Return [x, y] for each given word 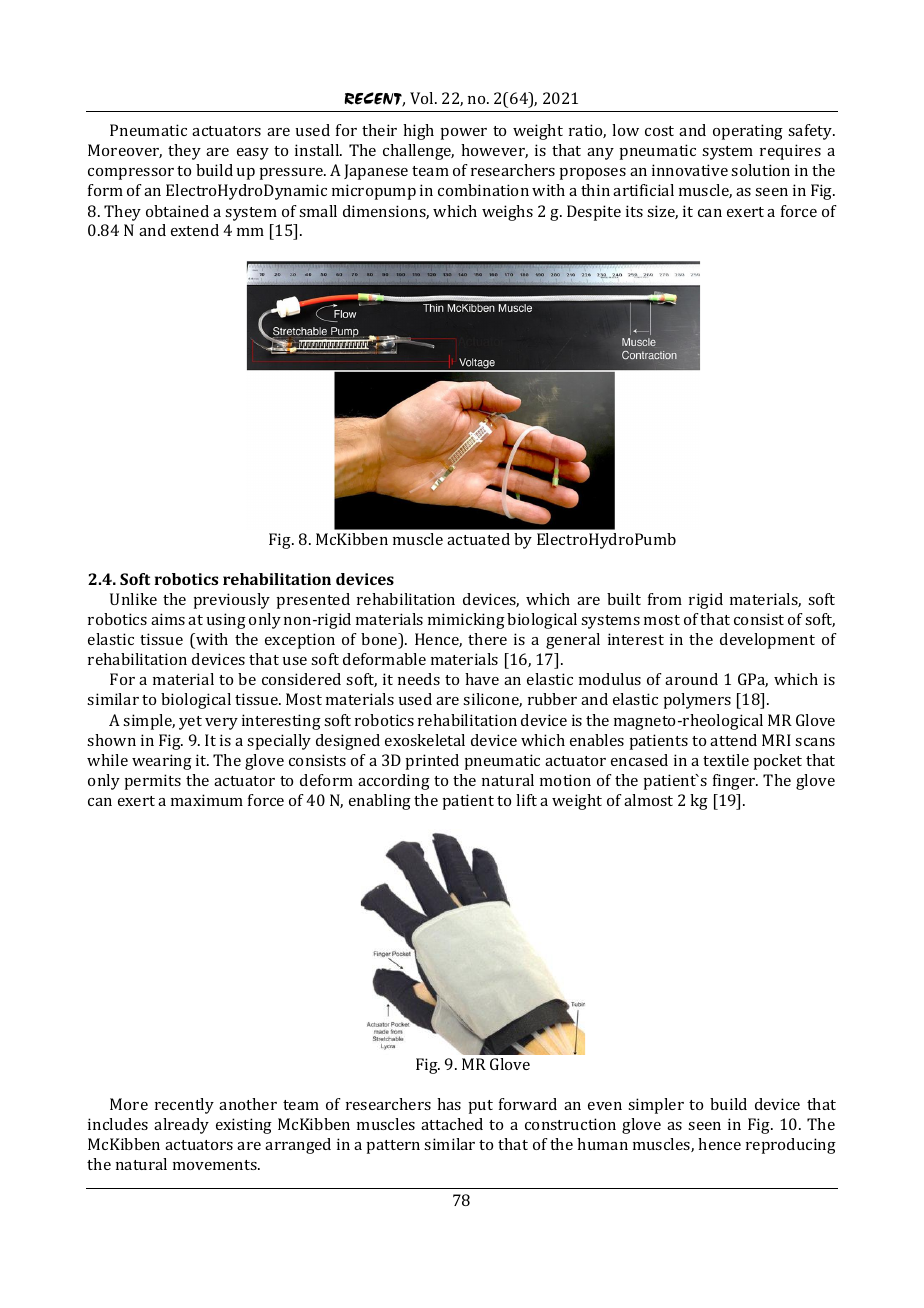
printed [432, 762]
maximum [207, 800]
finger [735, 782]
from [665, 599]
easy [253, 154]
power [463, 134]
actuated [478, 539]
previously [231, 601]
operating [748, 132]
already [181, 1126]
